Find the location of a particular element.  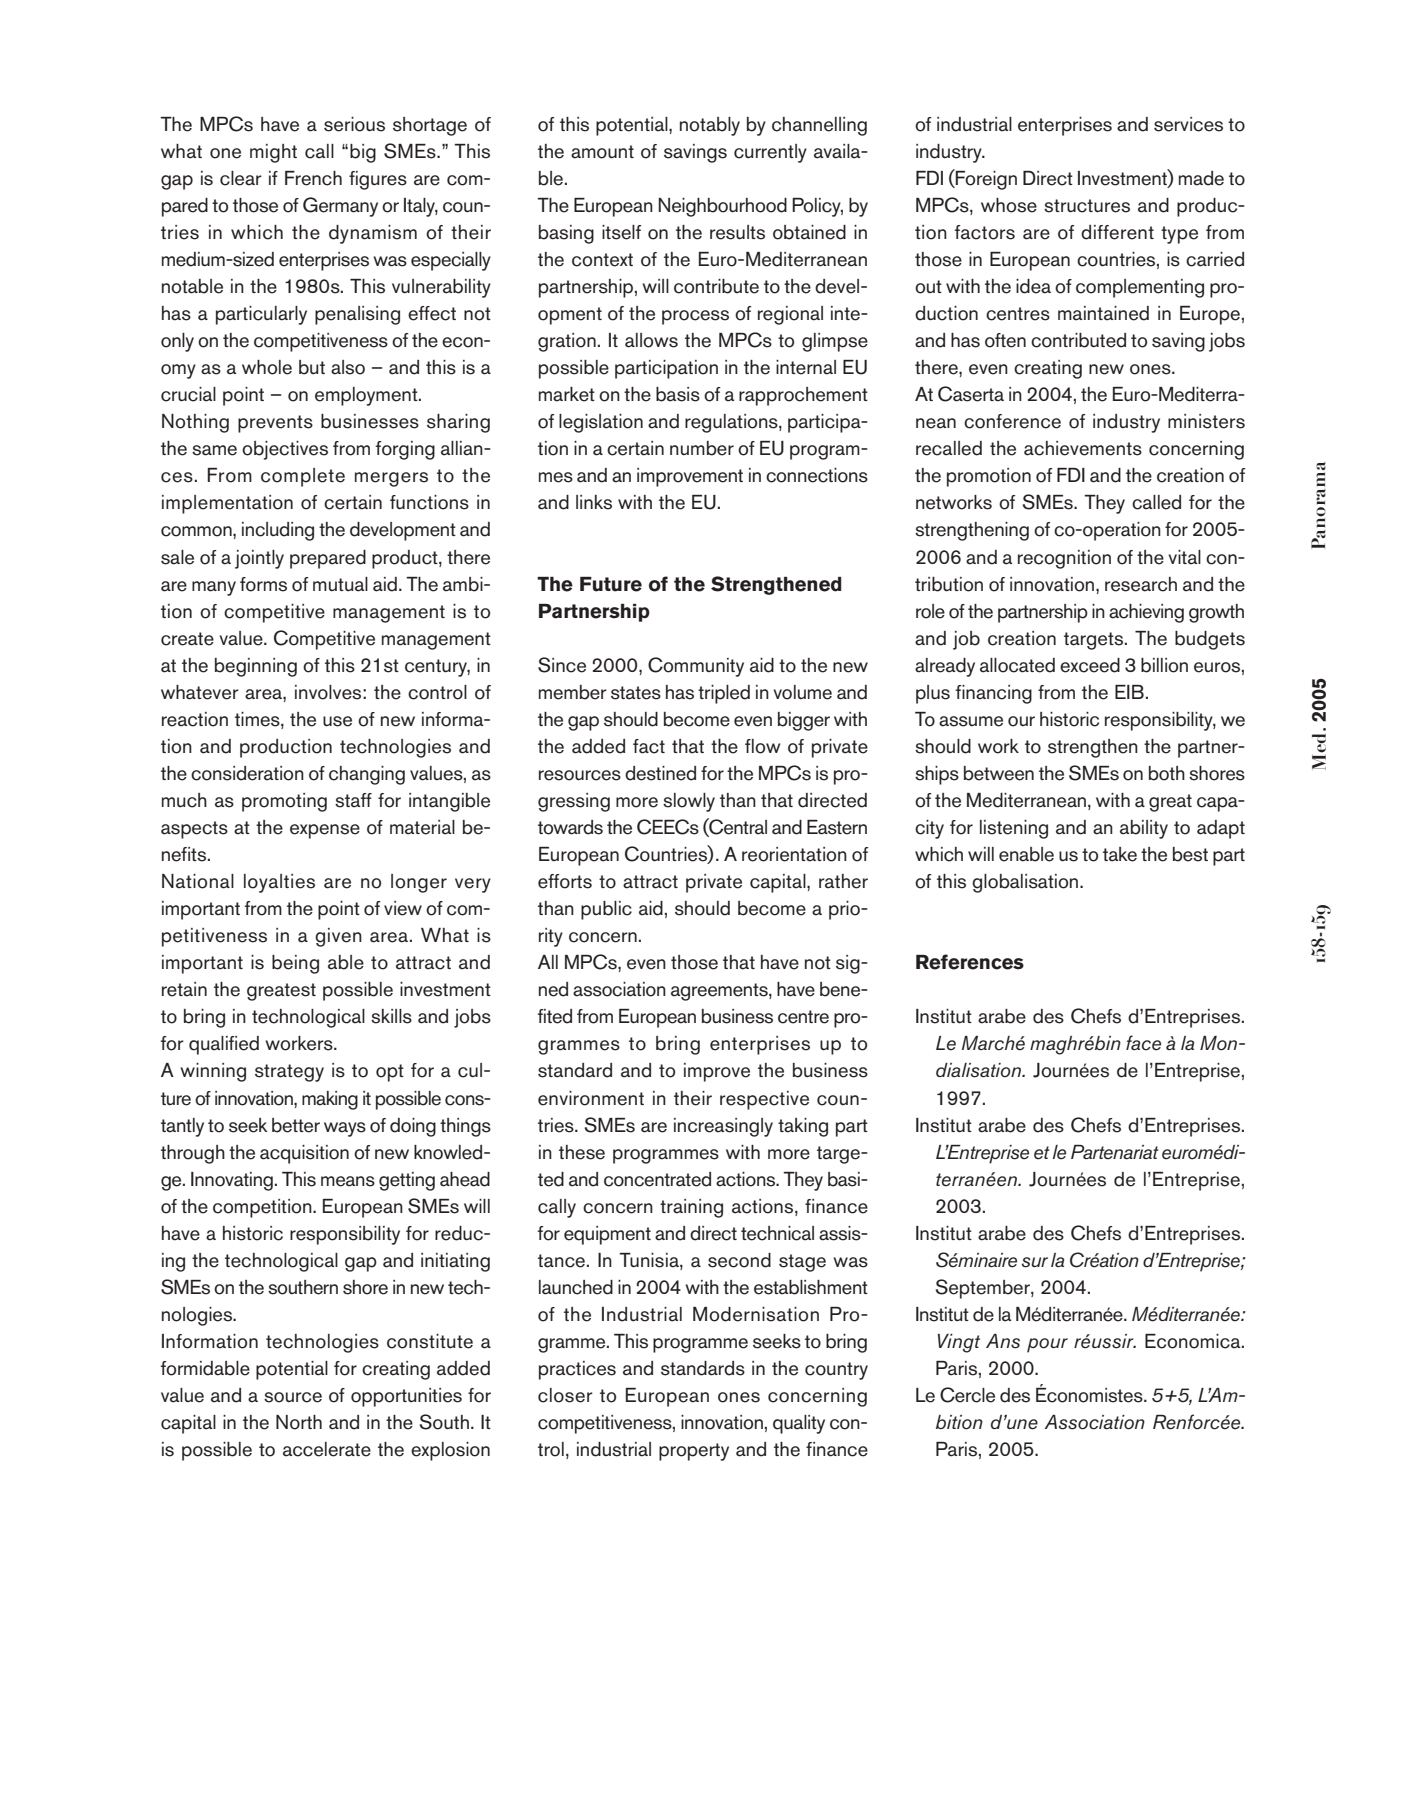

promoting is located at coordinates (284, 802).
